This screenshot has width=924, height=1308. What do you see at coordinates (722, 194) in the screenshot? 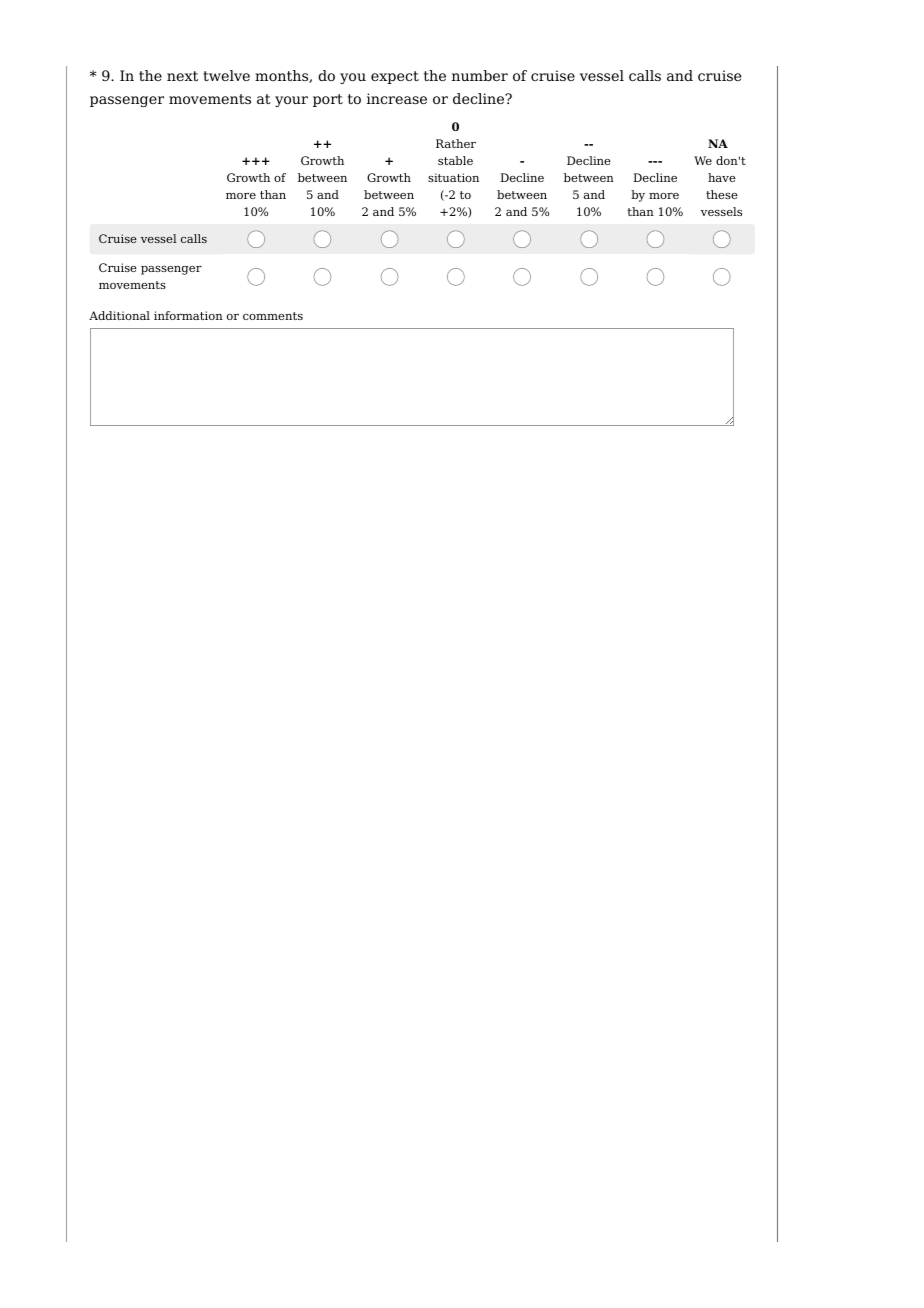
I see `these` at bounding box center [722, 194].
